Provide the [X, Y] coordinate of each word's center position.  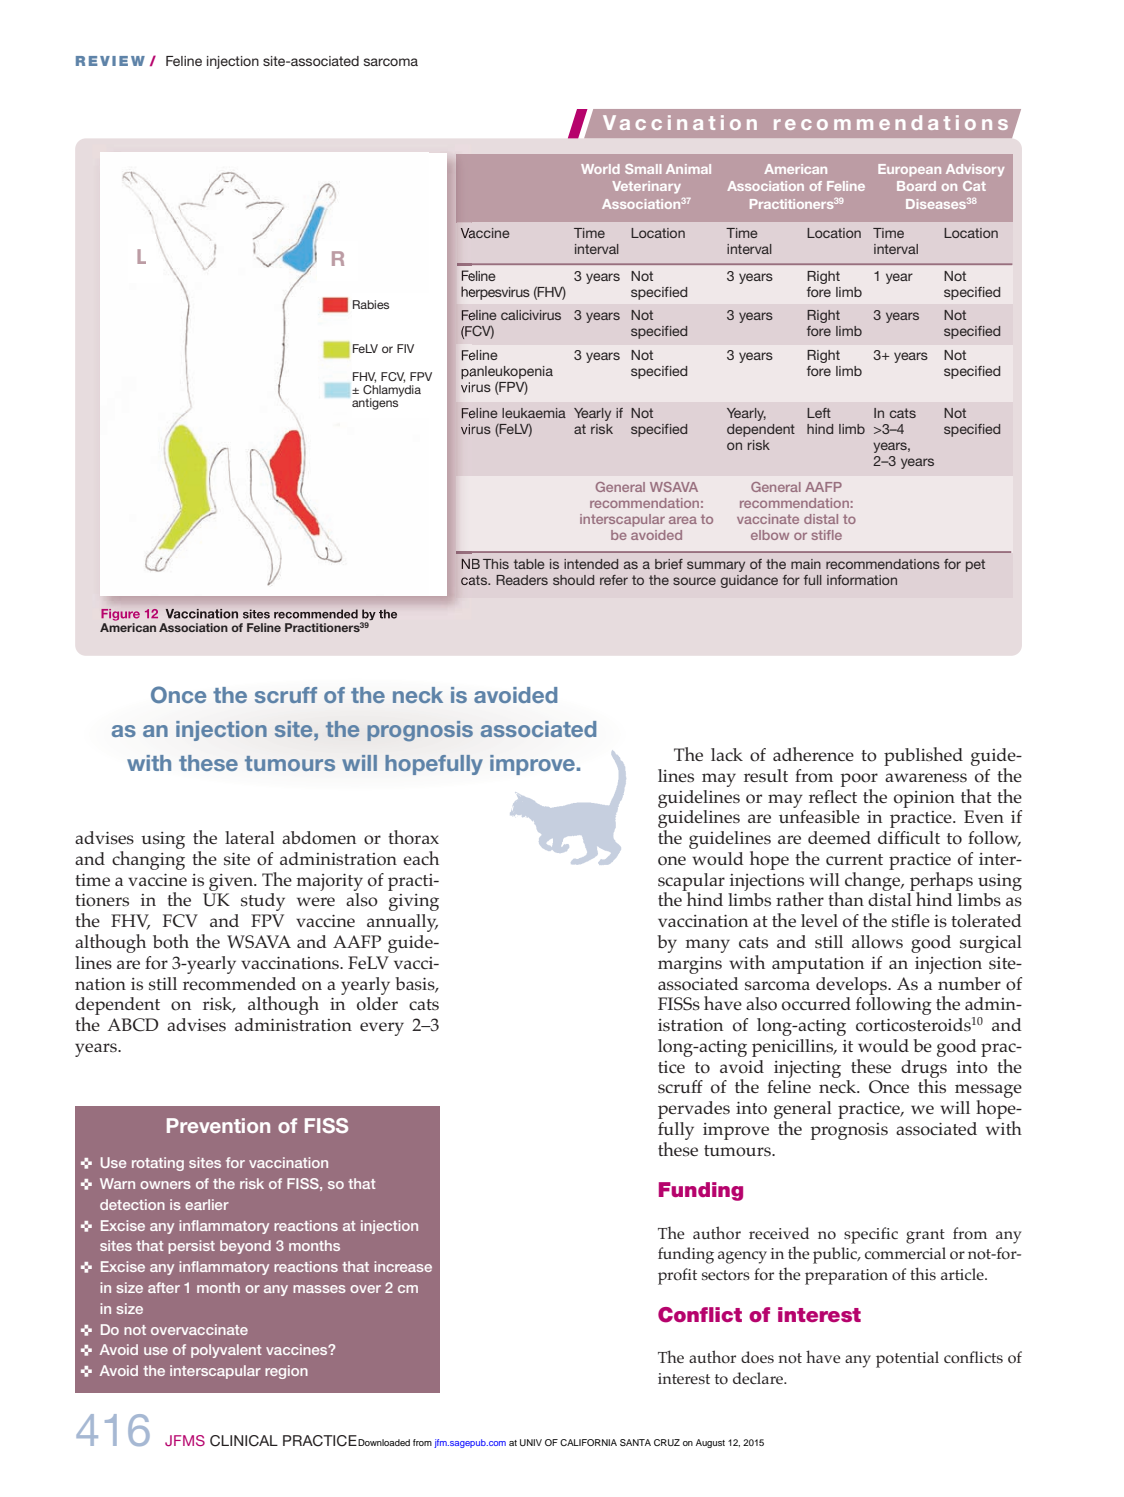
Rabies [371, 304]
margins [690, 965]
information [862, 580]
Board [916, 186]
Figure [120, 615]
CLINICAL [244, 1441]
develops [852, 986]
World [600, 169]
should [573, 580]
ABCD [132, 1025]
